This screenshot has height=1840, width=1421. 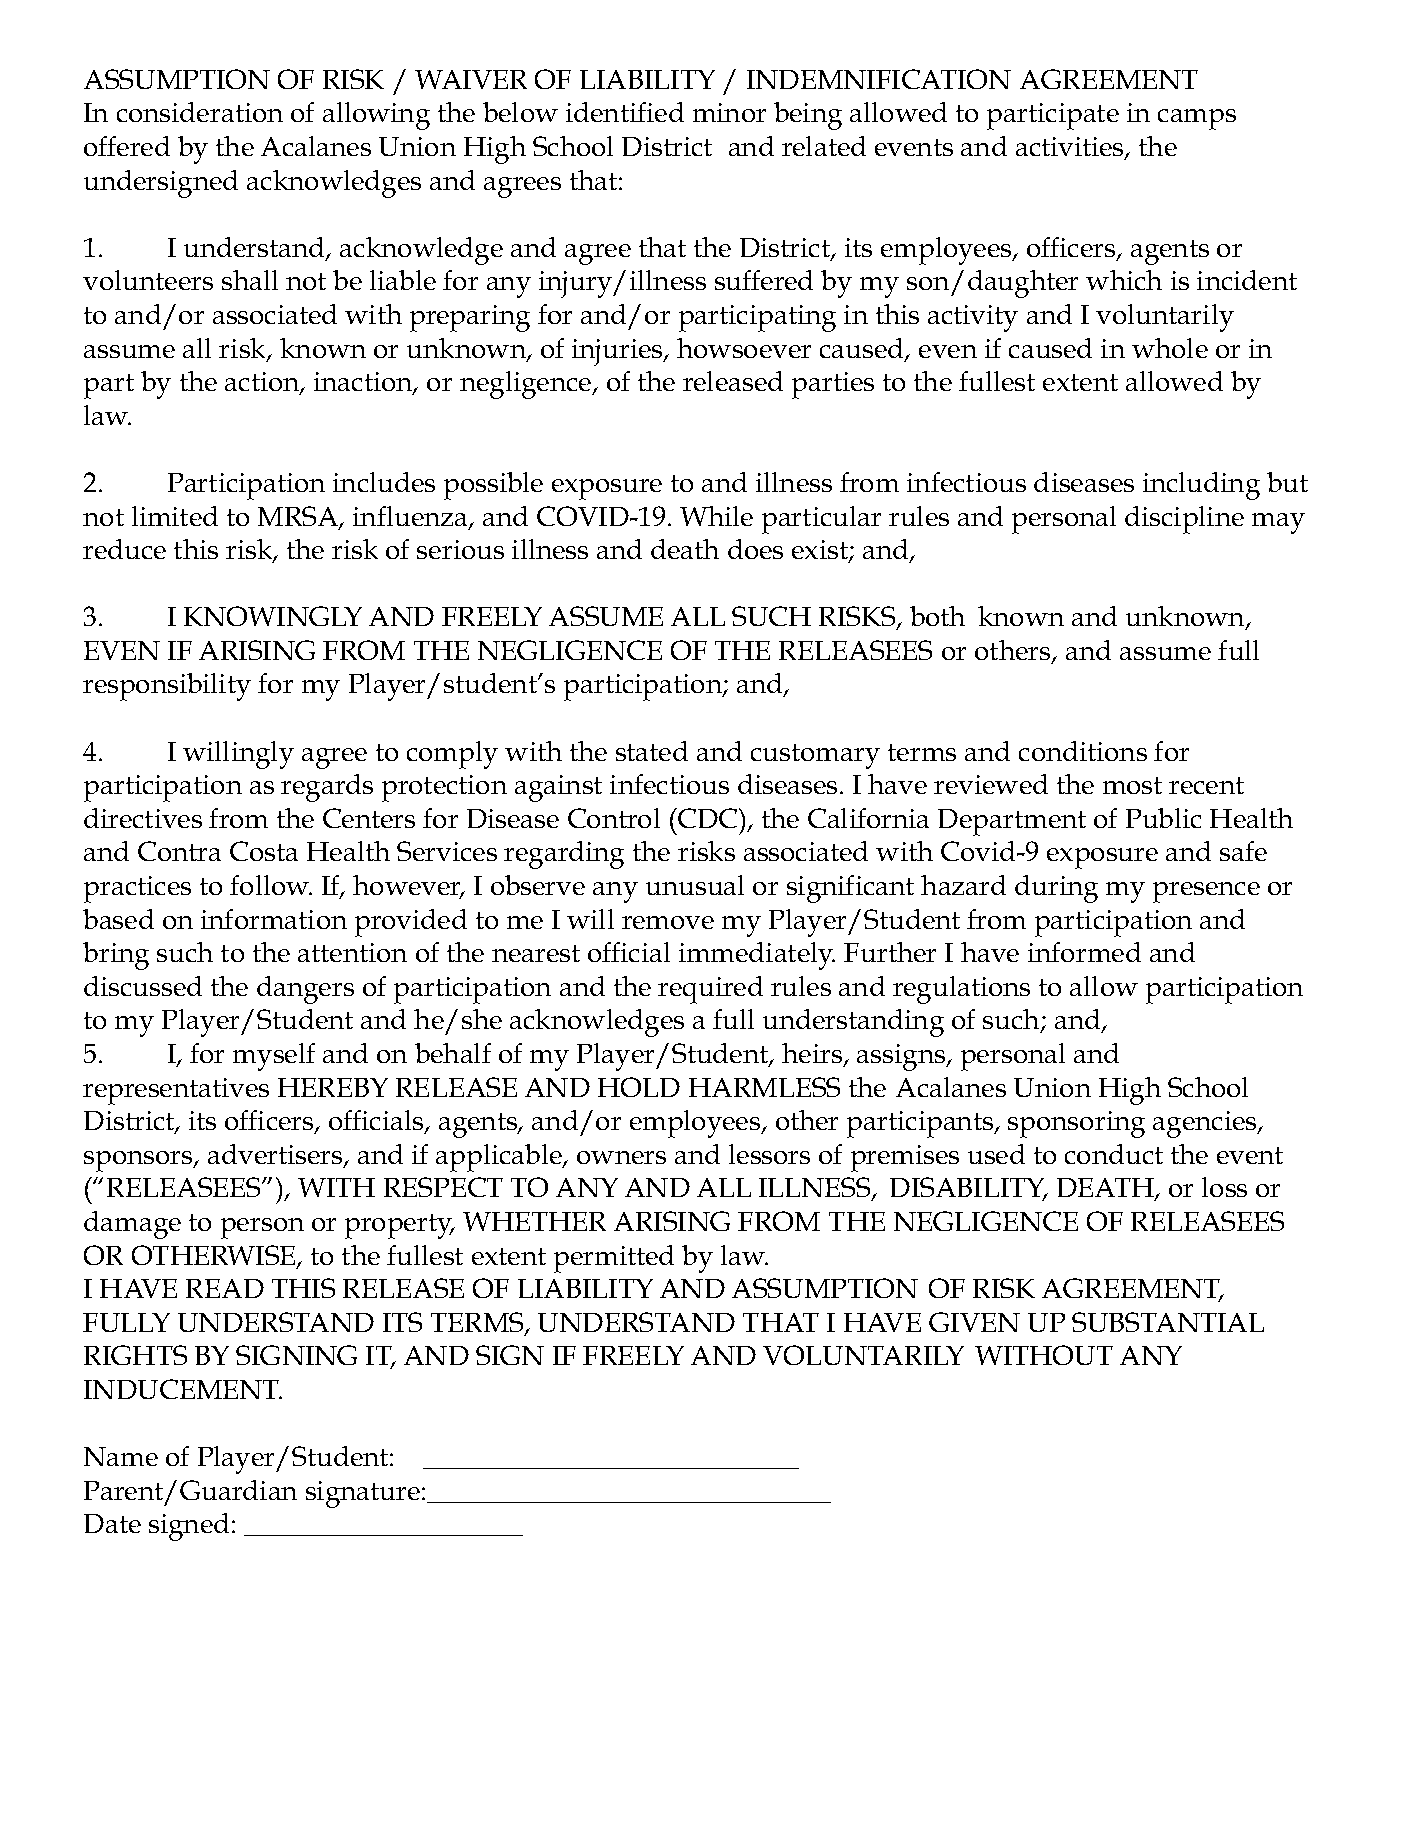 I want to click on CDC, so click(x=708, y=818).
